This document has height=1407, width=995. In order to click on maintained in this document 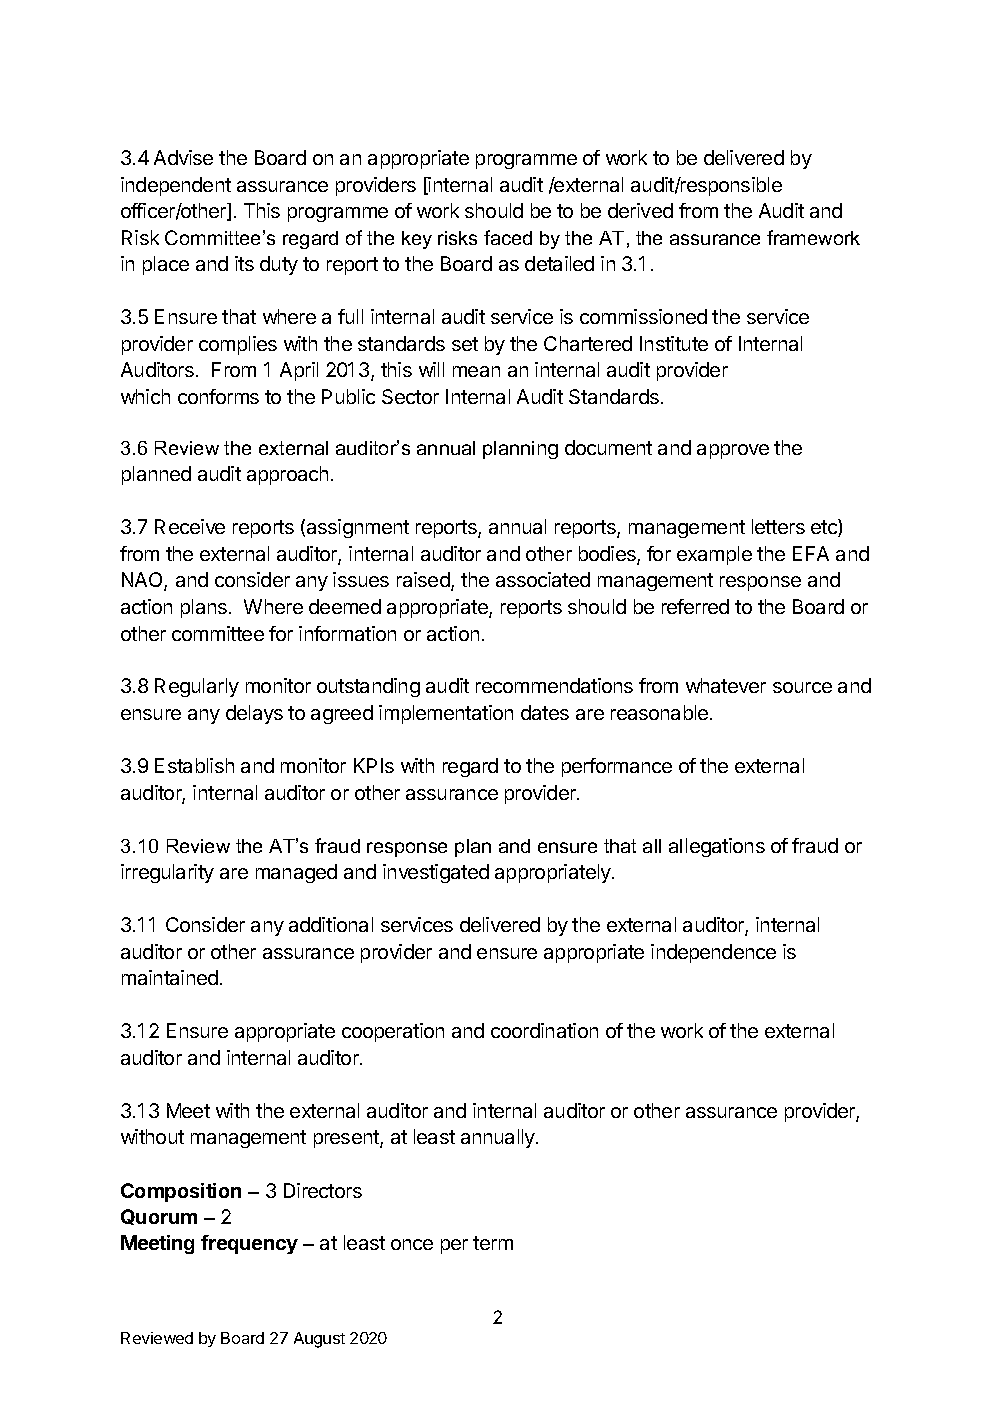, I will do `click(170, 977)`.
